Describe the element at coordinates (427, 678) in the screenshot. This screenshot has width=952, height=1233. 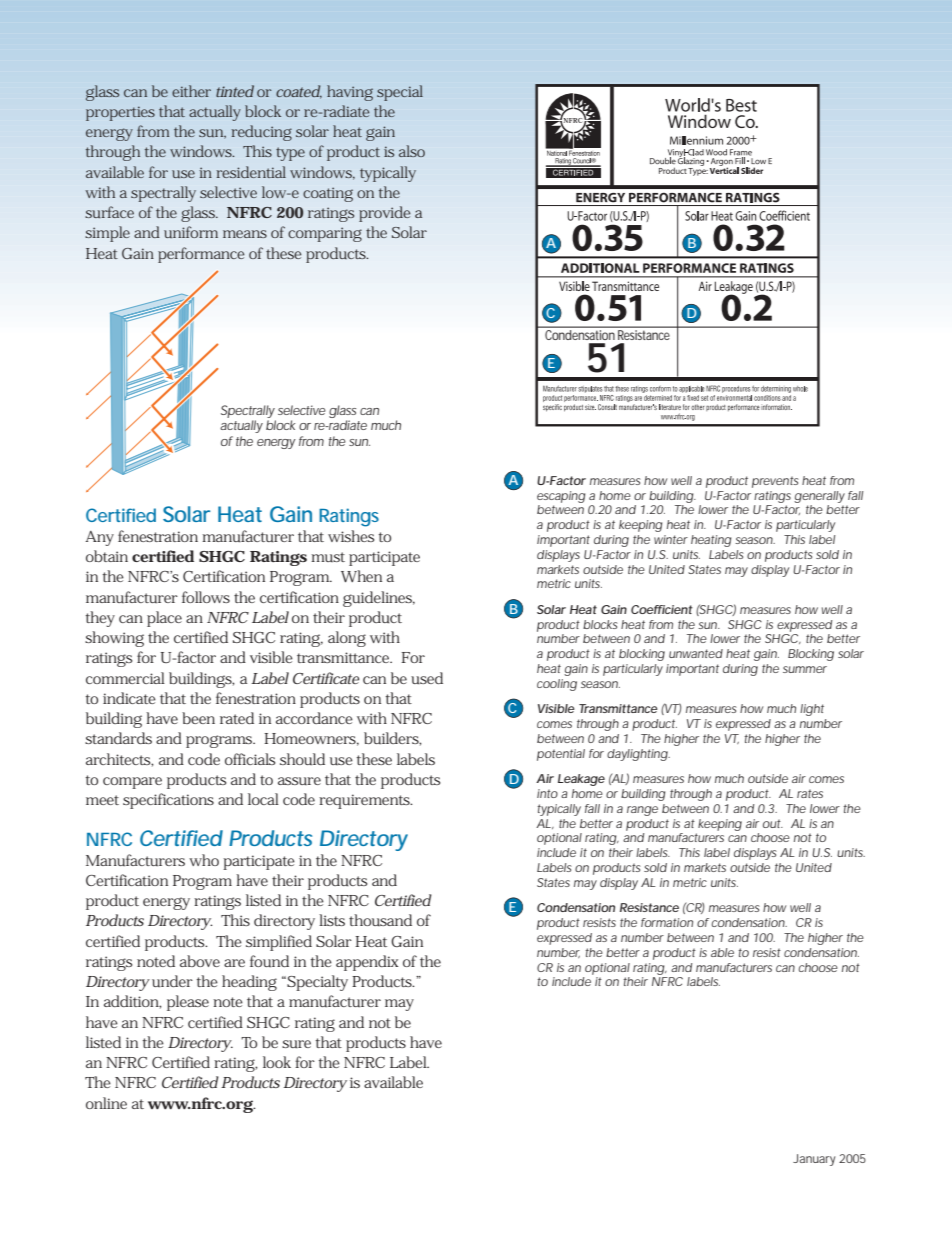
I see `used` at that location.
